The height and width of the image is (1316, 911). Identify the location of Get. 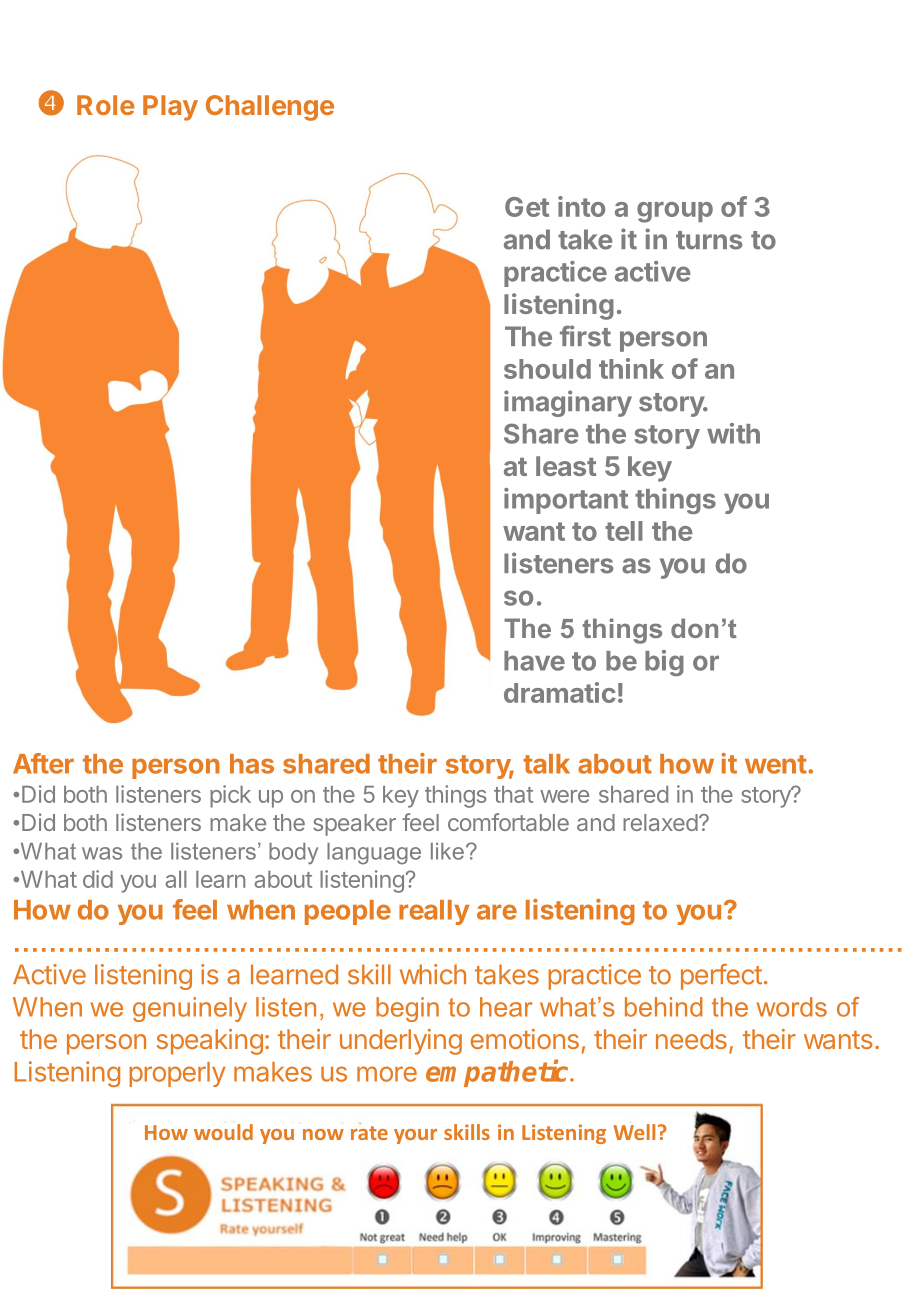
(527, 207).
